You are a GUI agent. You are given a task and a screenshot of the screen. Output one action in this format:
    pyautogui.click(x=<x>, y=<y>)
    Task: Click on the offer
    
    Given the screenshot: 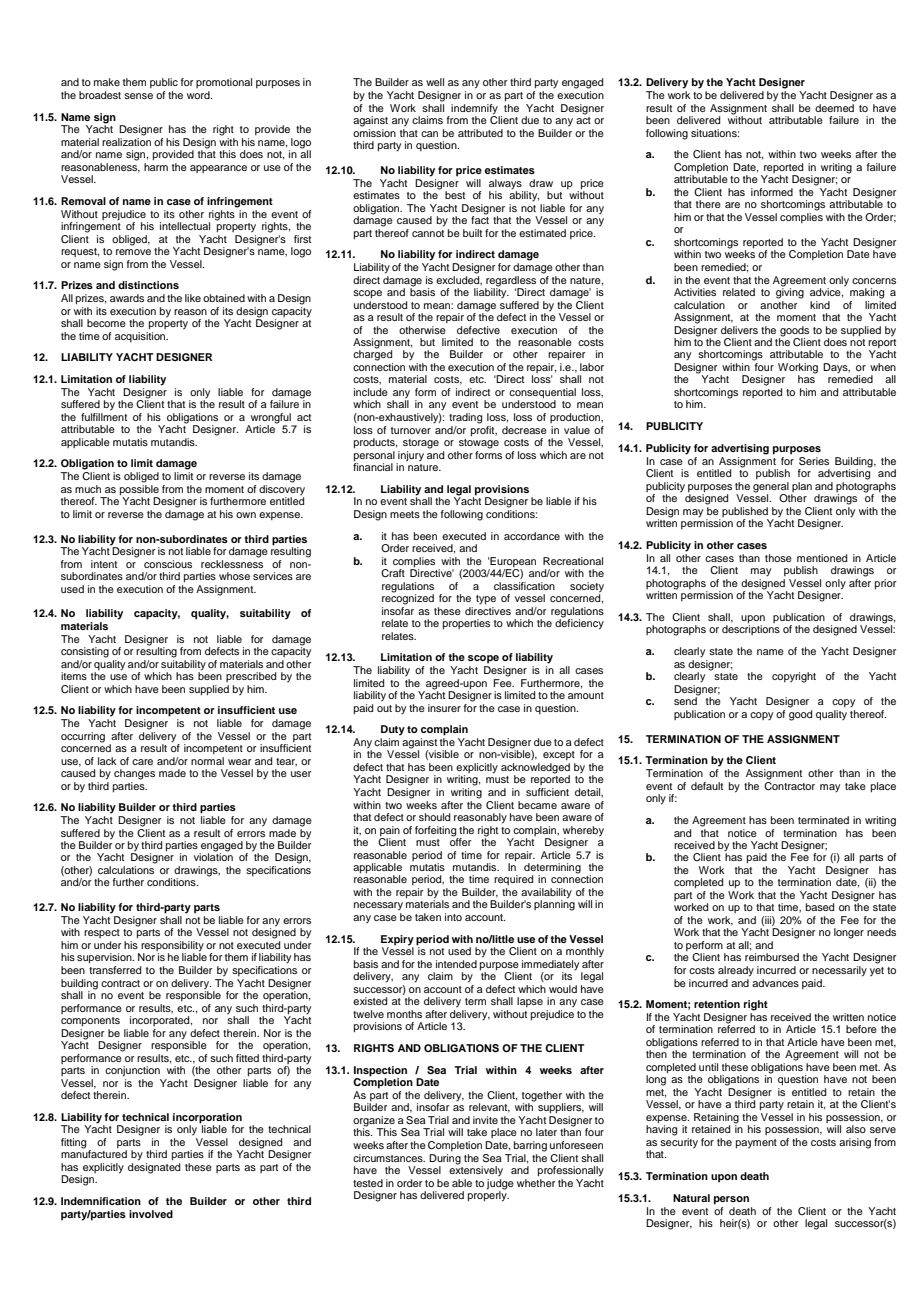 What is the action you would take?
    pyautogui.click(x=460, y=841)
